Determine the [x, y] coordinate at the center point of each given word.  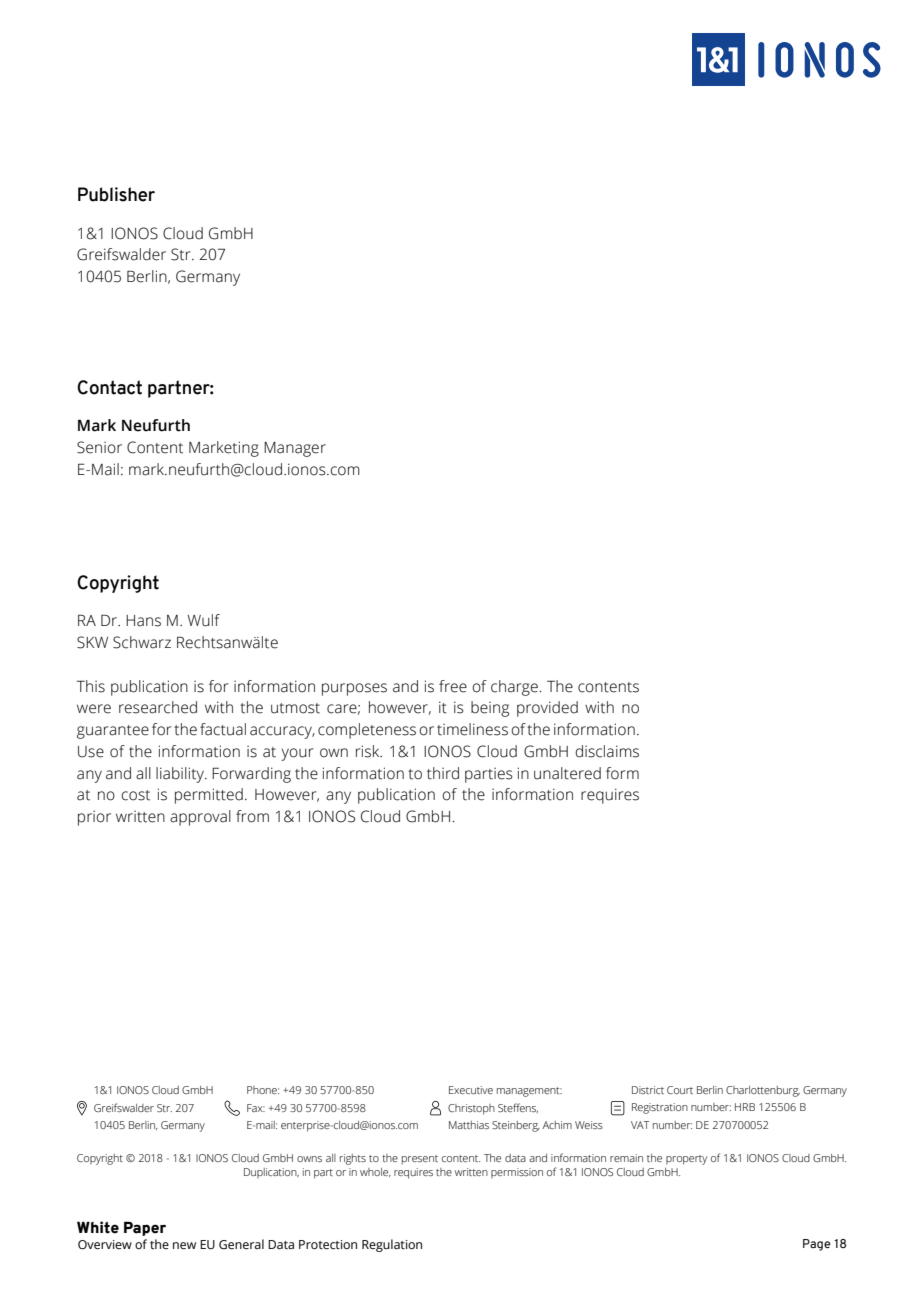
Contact [109, 387]
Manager [295, 449]
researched [158, 707]
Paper [145, 1228]
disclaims [607, 751]
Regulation [392, 1245]
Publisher [116, 194]
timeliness [472, 729]
